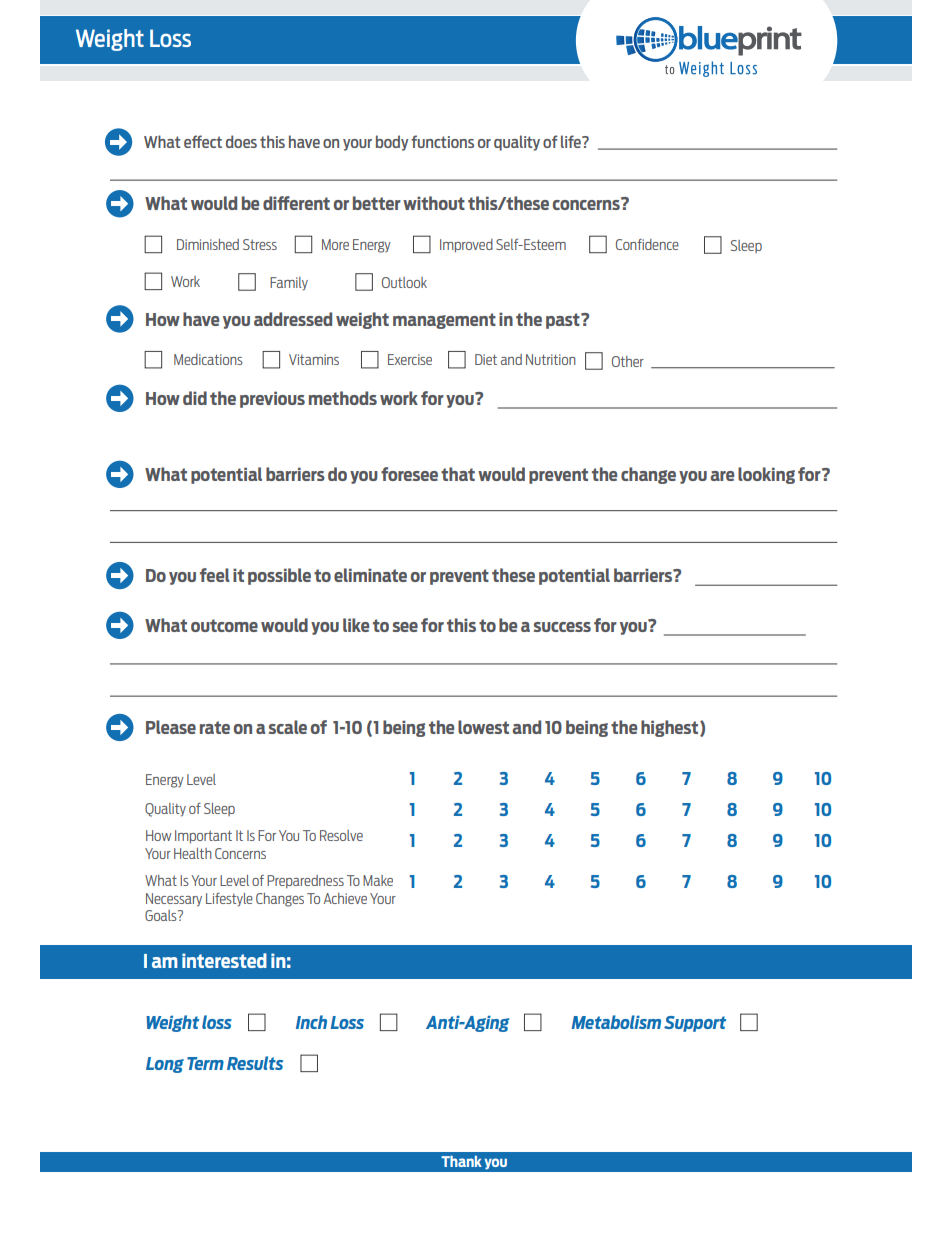  Describe the element at coordinates (255, 1063) in the screenshot. I see `Results` at that location.
